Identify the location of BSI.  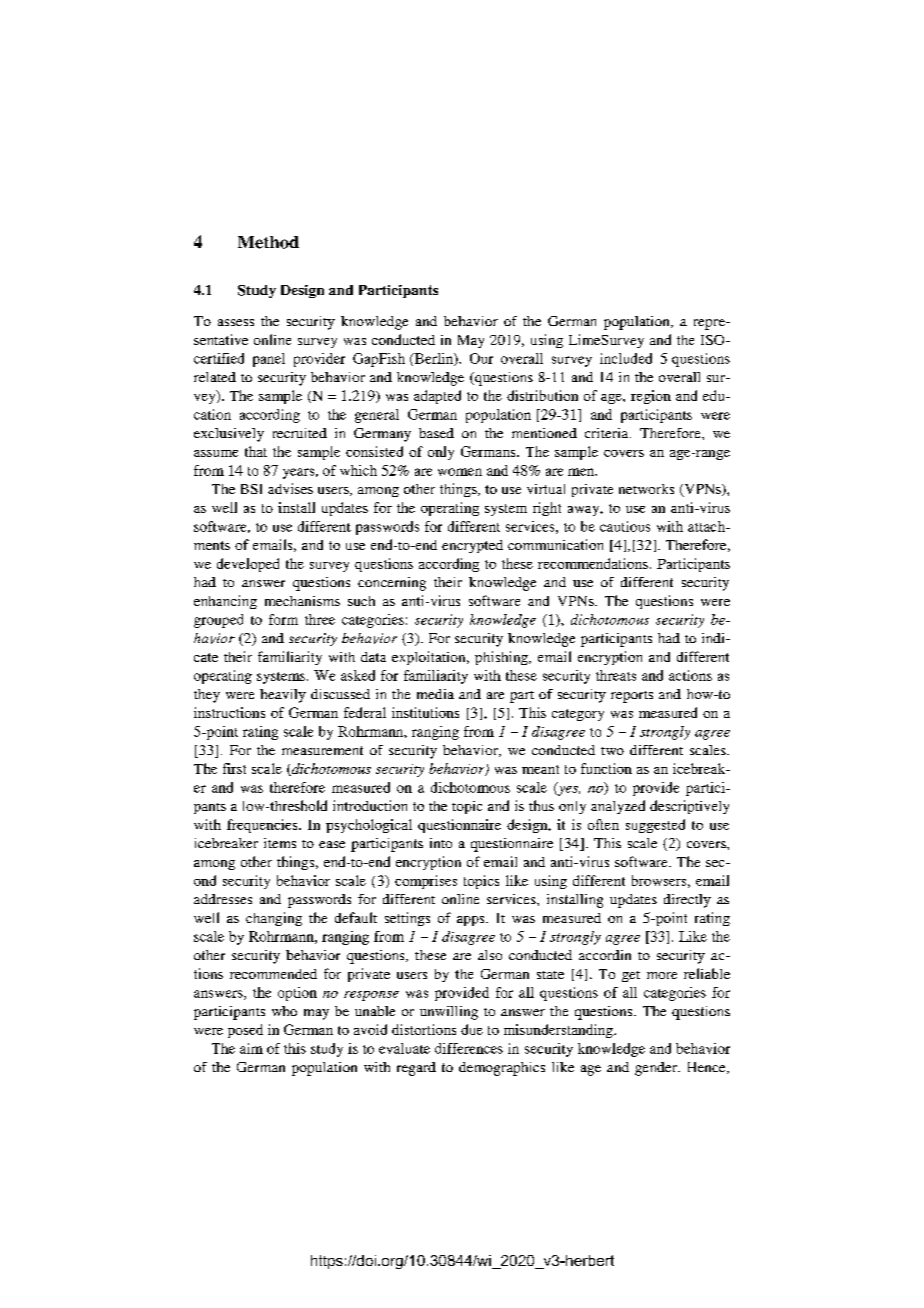
(251, 489).
